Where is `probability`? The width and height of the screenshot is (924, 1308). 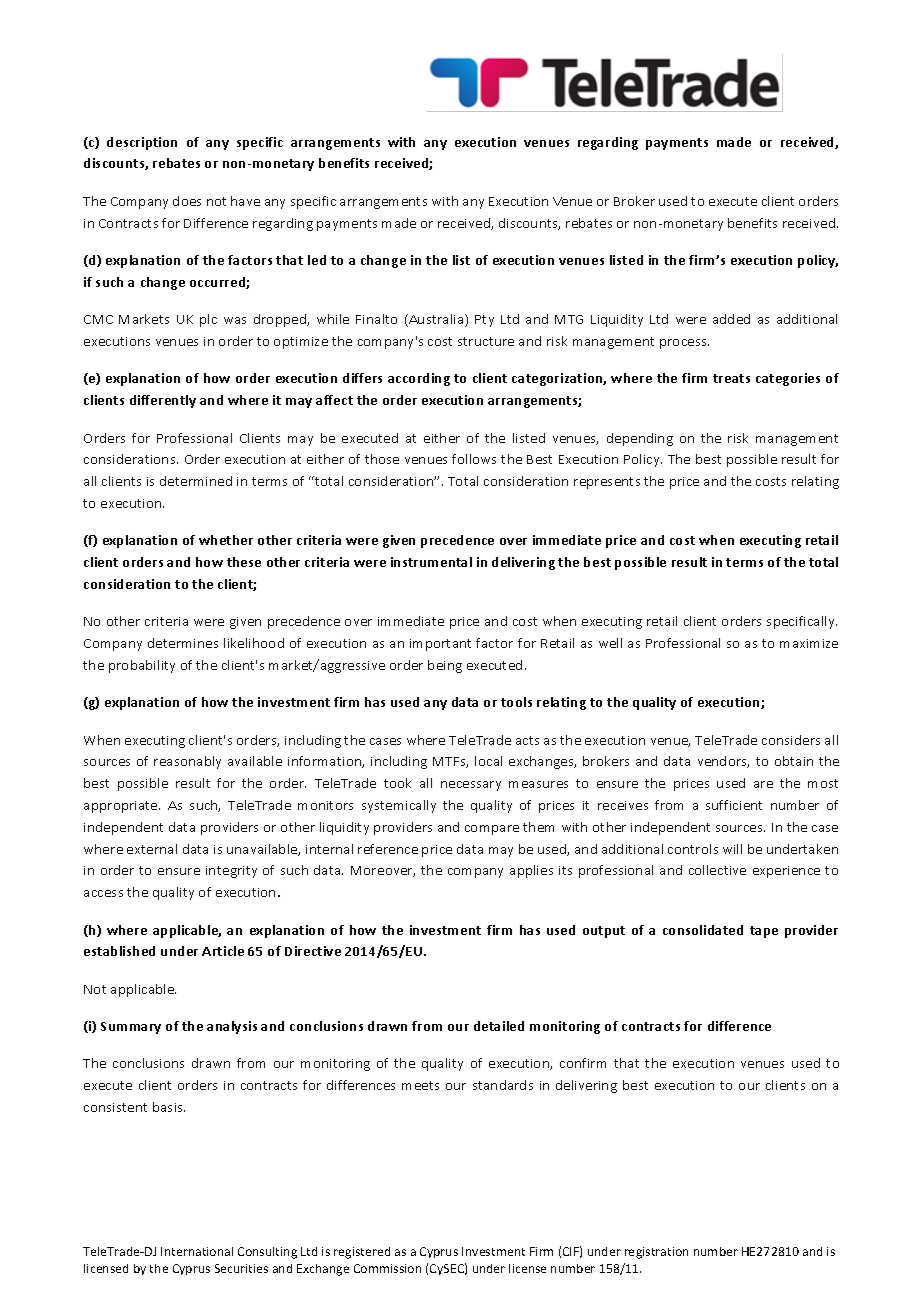
probability is located at coordinates (142, 666).
